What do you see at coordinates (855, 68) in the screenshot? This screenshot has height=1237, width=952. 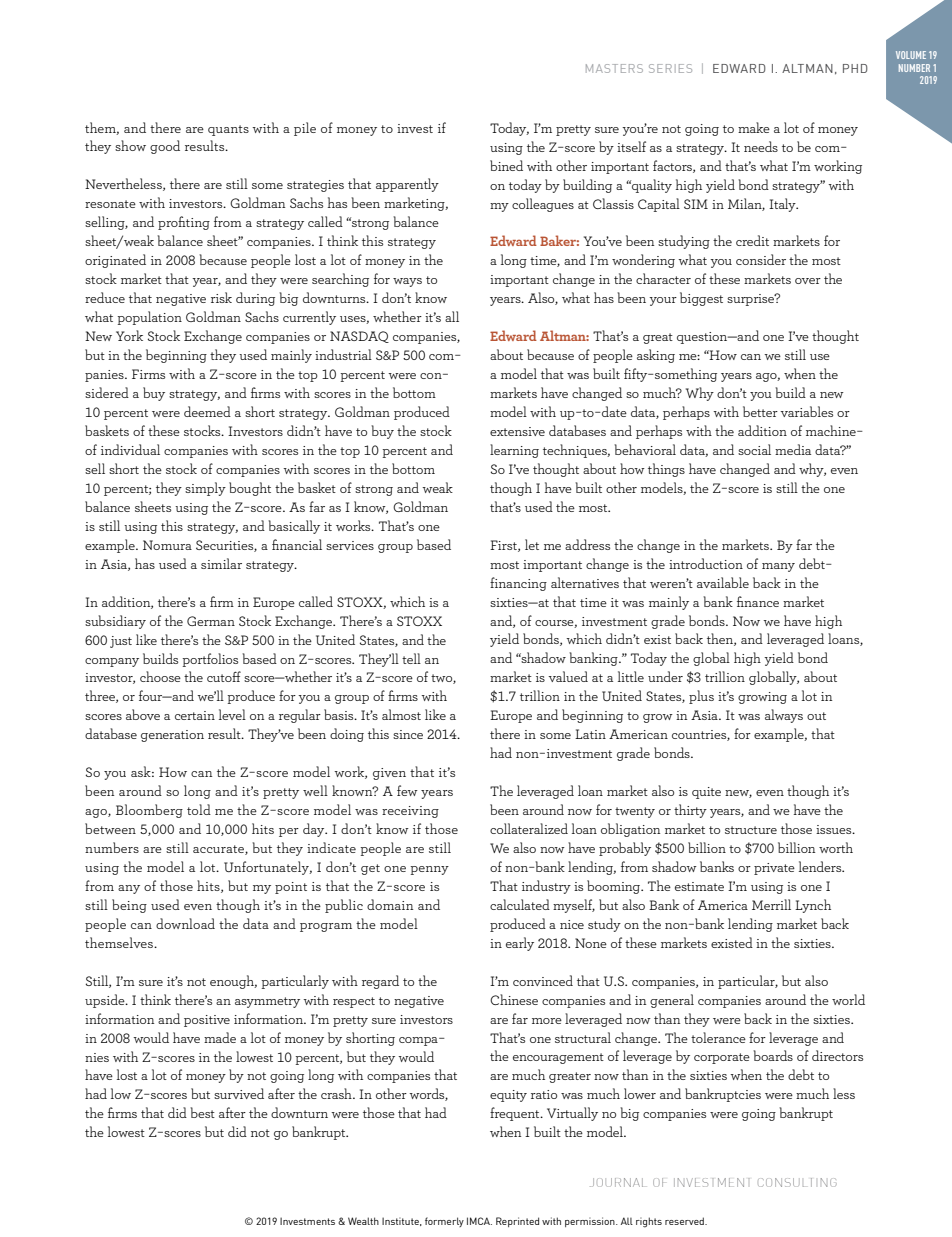 I see `PHD` at bounding box center [855, 68].
